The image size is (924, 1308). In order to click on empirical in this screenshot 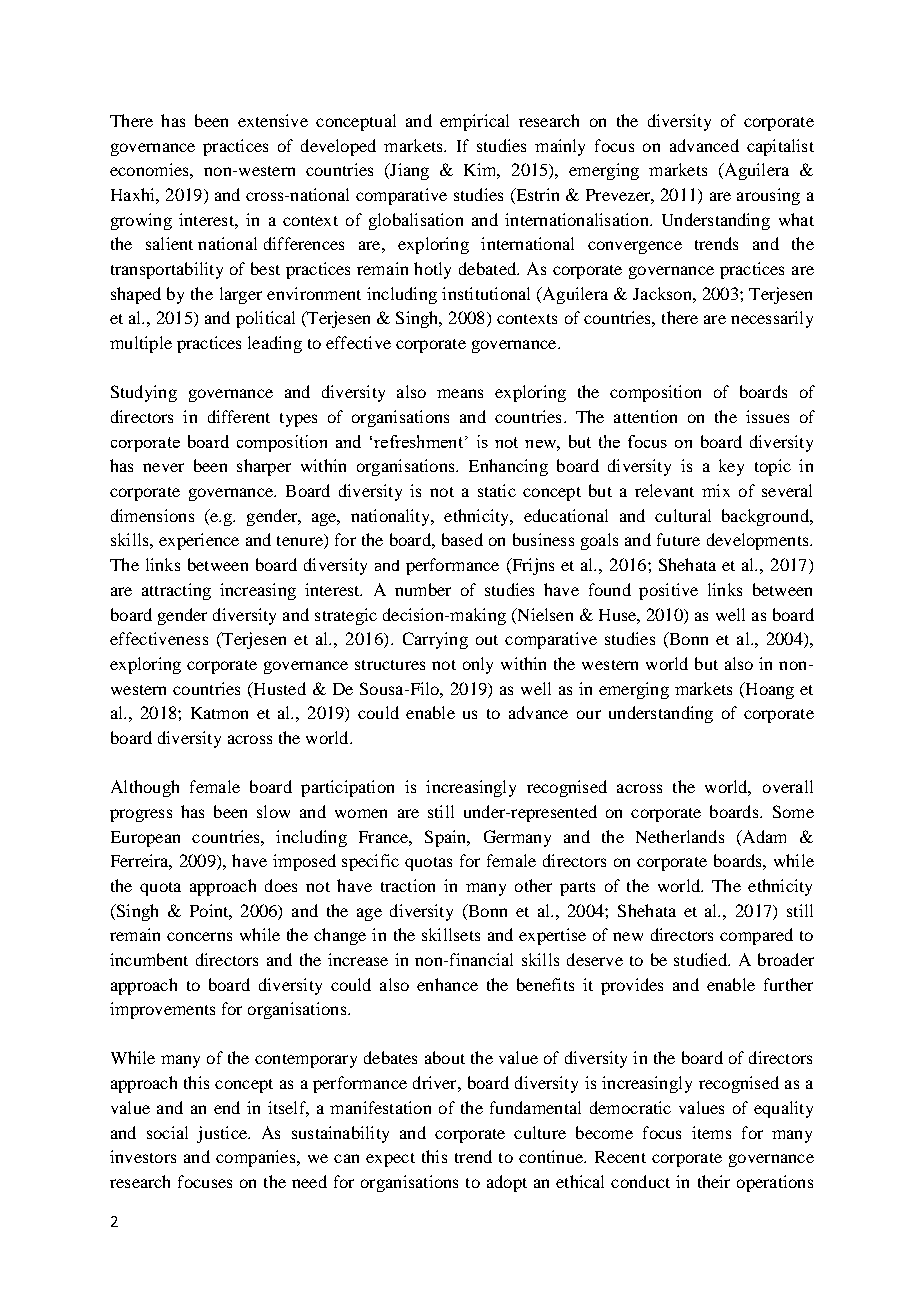, I will do `click(474, 122)`.
